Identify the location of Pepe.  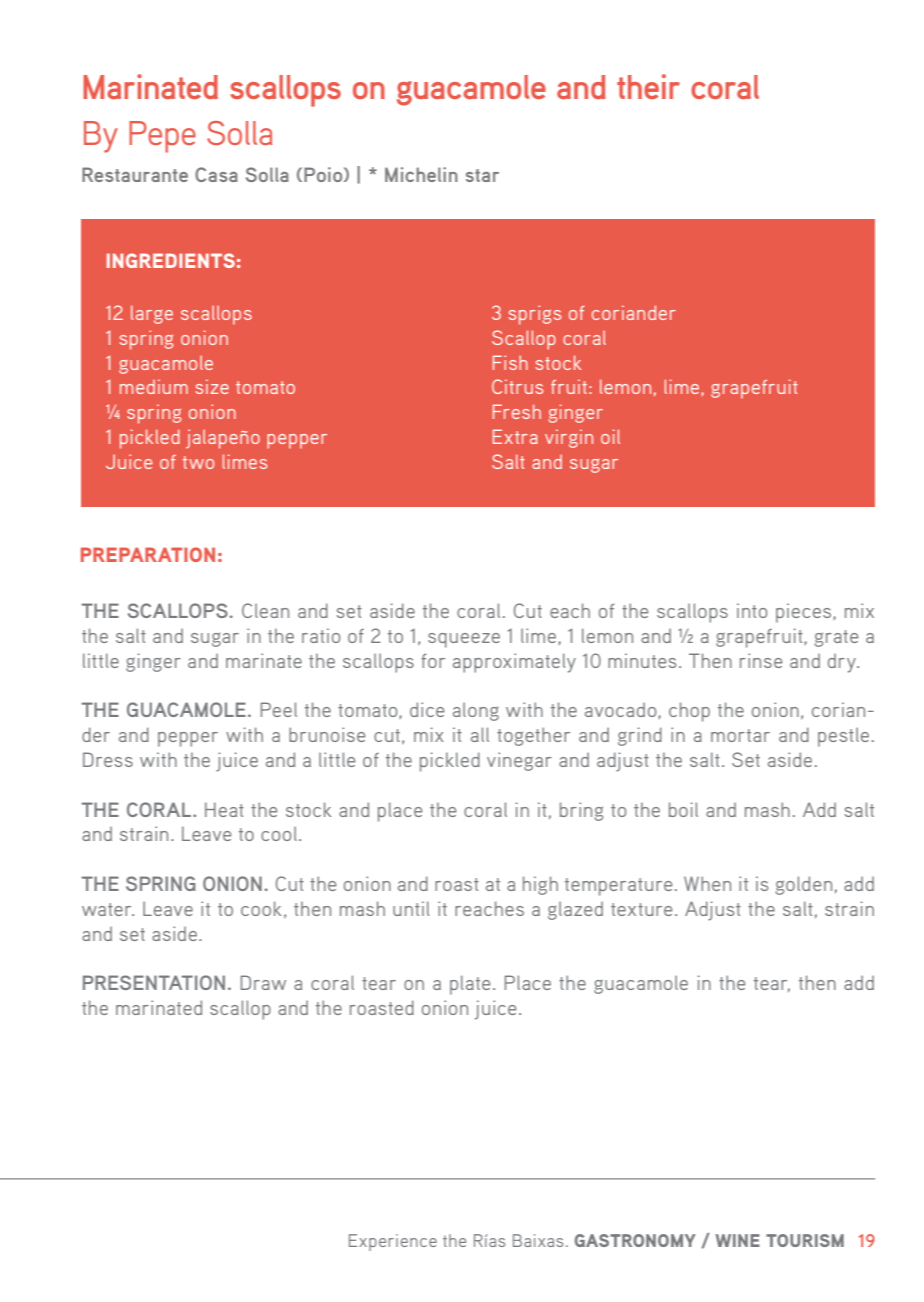
(162, 137).
